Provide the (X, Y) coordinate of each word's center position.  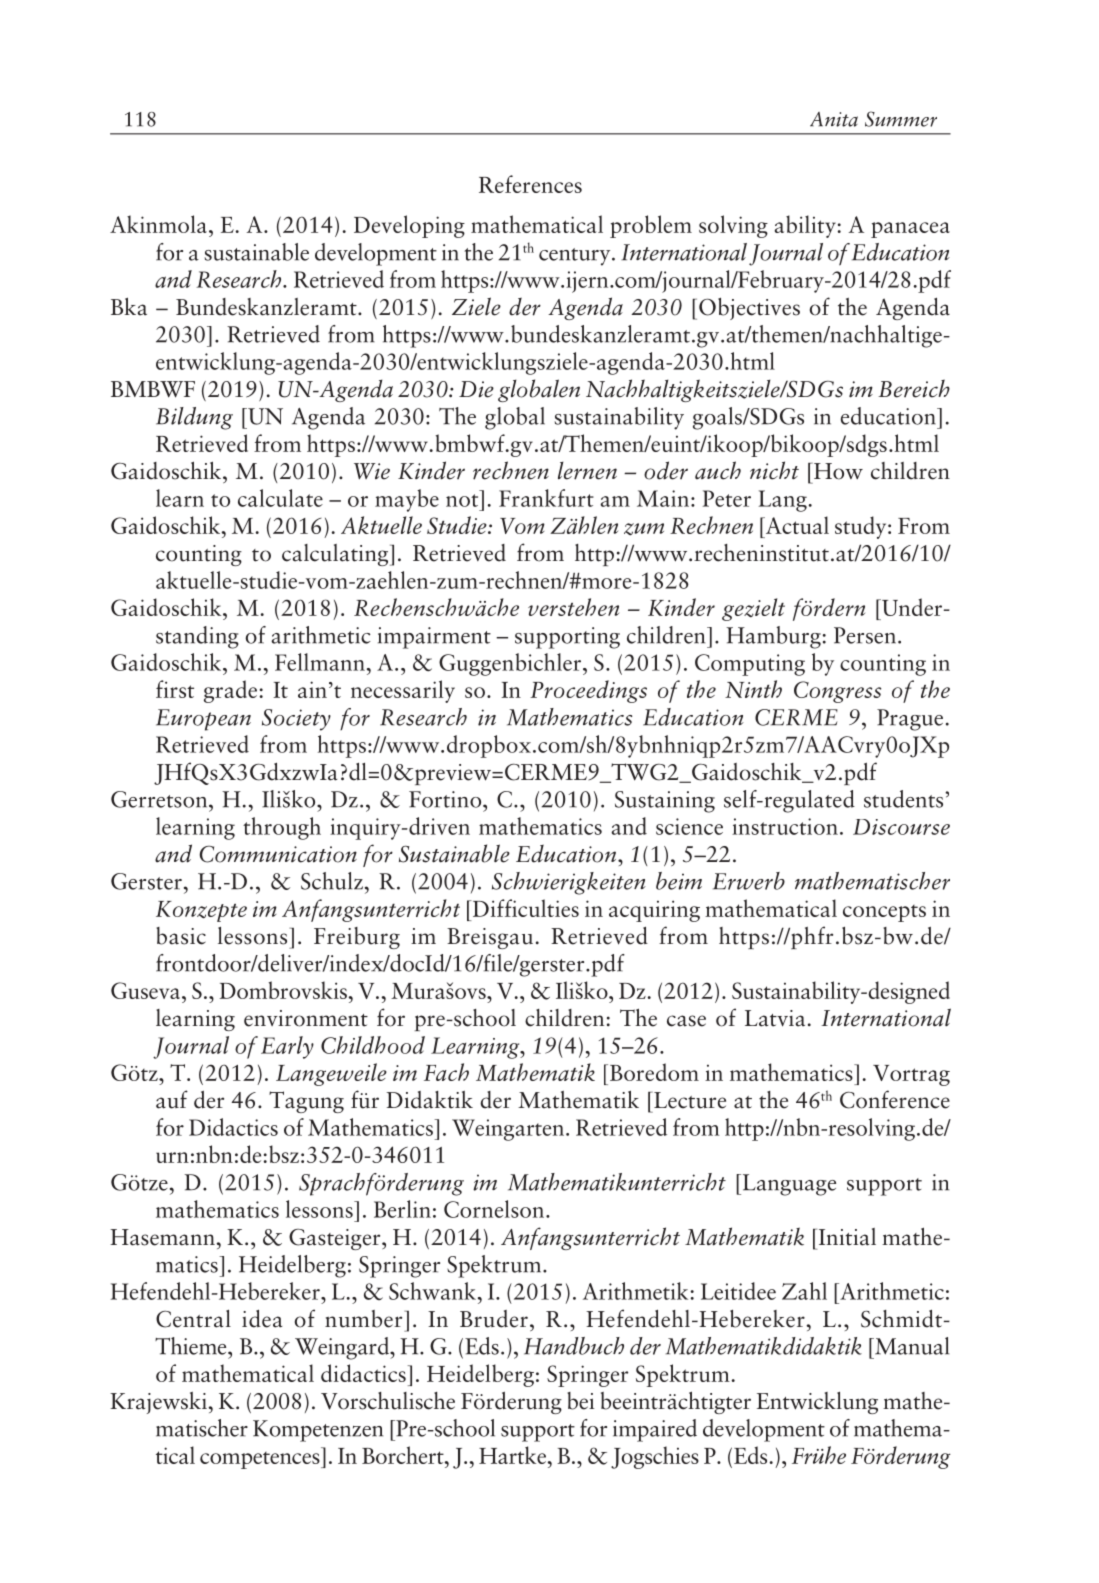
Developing (409, 226)
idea (262, 1319)
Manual (910, 1346)
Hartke (513, 1455)
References (530, 184)
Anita (834, 119)
